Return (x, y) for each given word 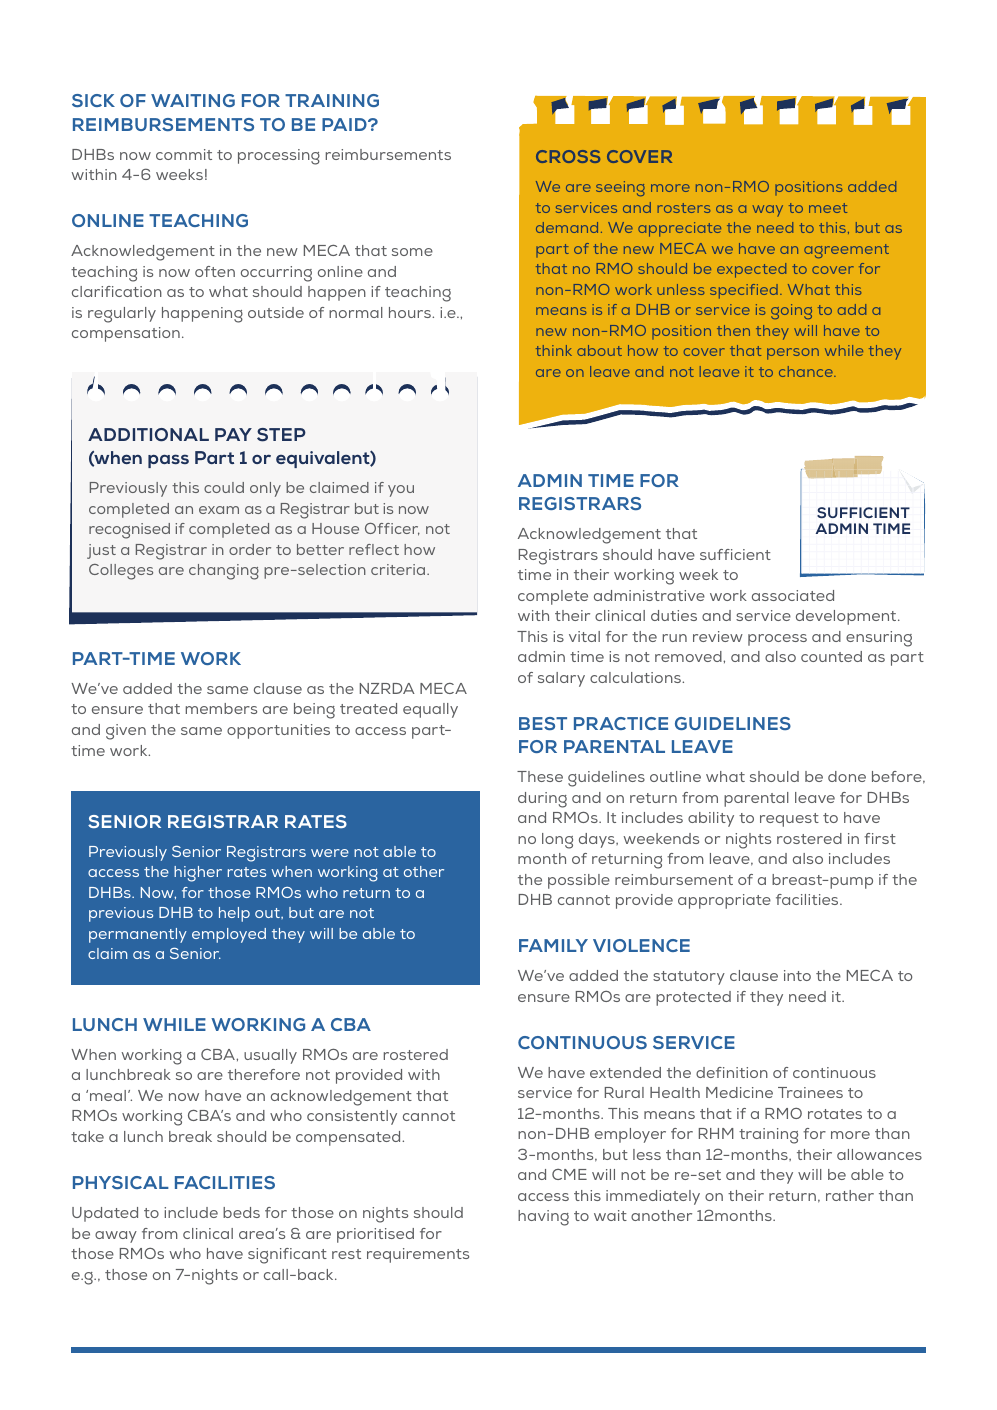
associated (793, 595)
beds (241, 1212)
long (557, 841)
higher (198, 874)
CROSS (568, 156)
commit (184, 154)
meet (828, 208)
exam (219, 510)
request (789, 820)
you (401, 491)
